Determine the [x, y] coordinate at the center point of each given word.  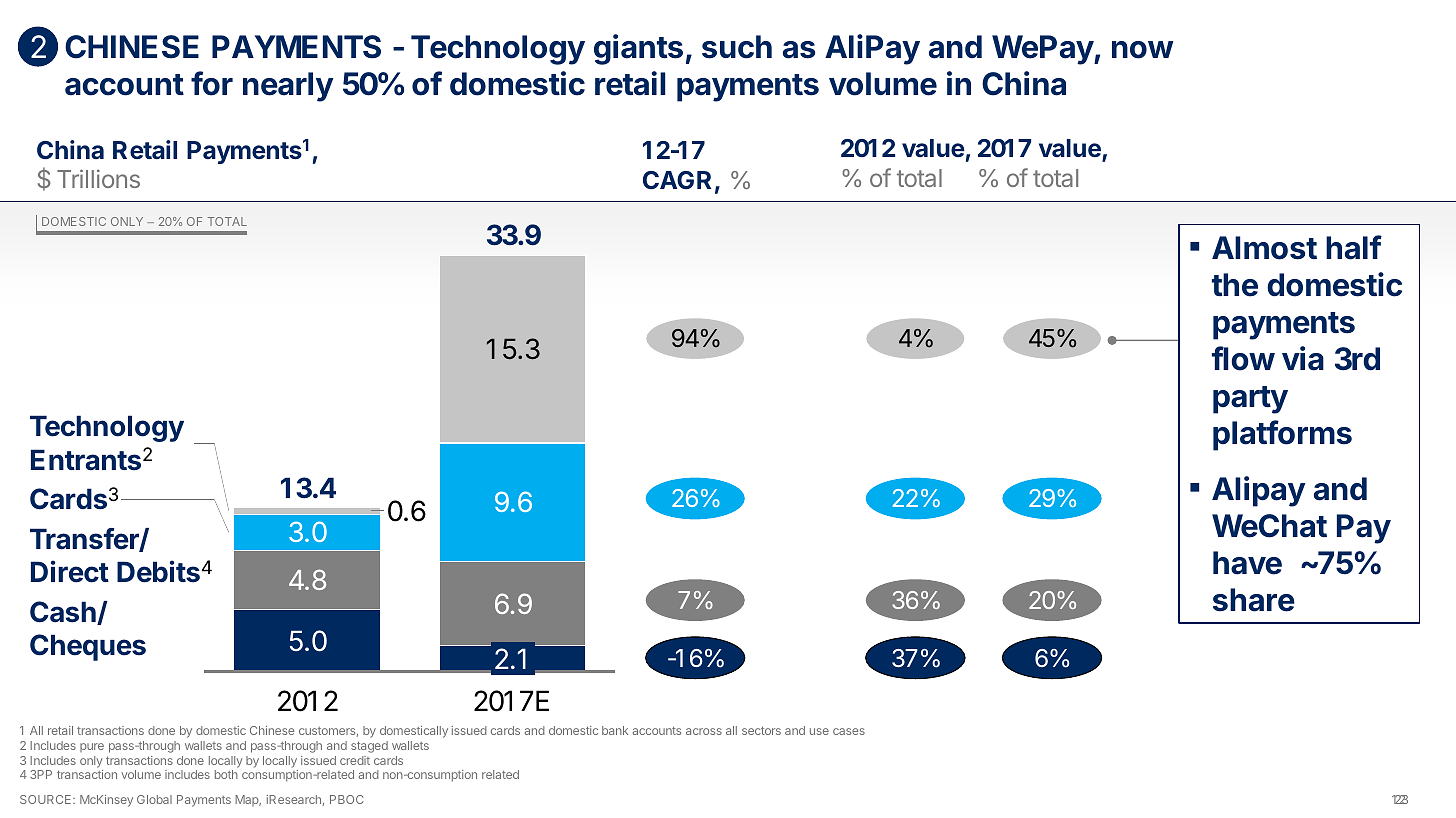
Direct [70, 571]
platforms [1282, 435]
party [1250, 400]
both [226, 774]
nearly [288, 87]
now [1143, 50]
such [737, 47]
